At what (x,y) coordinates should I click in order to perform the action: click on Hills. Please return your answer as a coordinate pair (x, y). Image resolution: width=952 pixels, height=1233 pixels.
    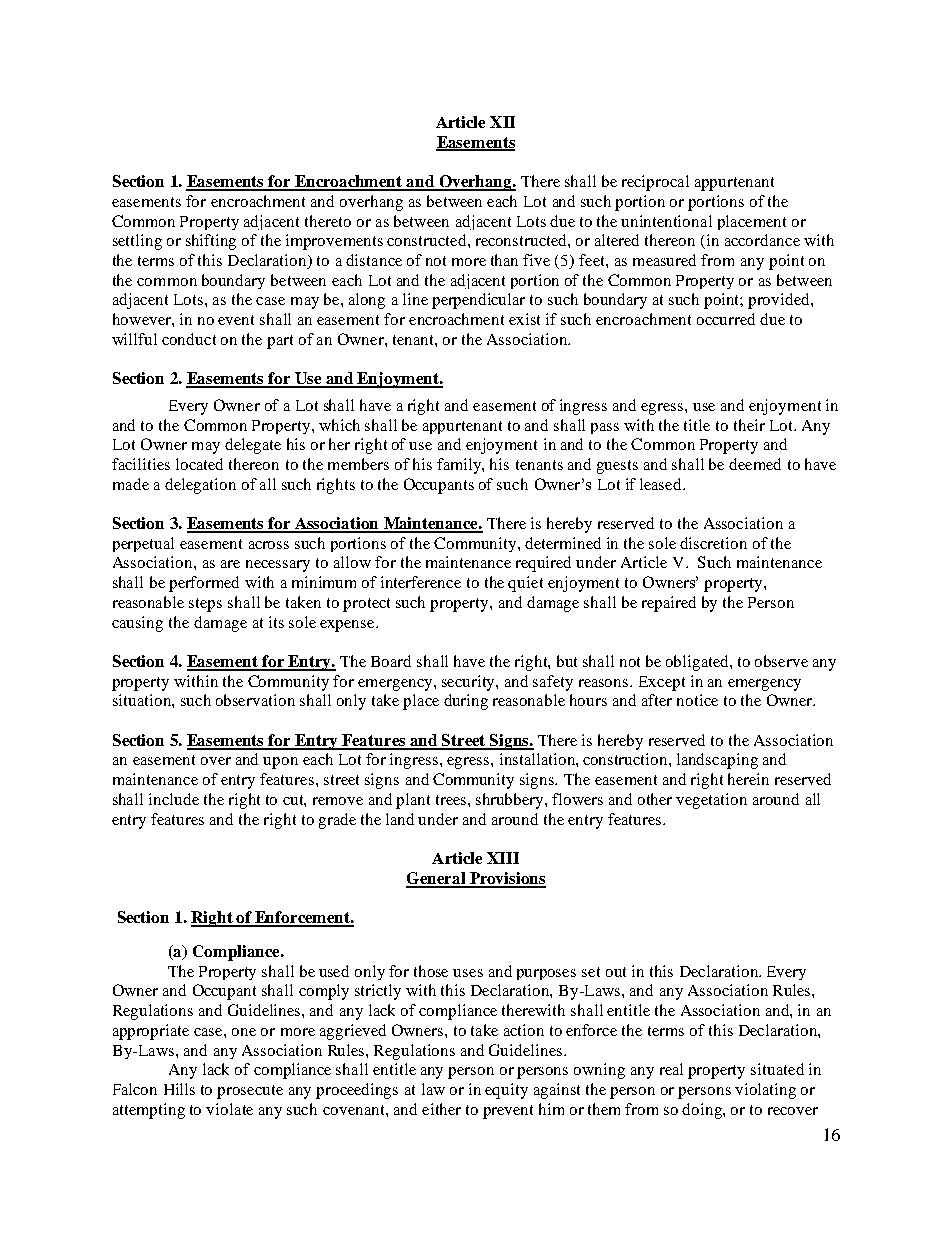
    Looking at the image, I should click on (179, 1089).
